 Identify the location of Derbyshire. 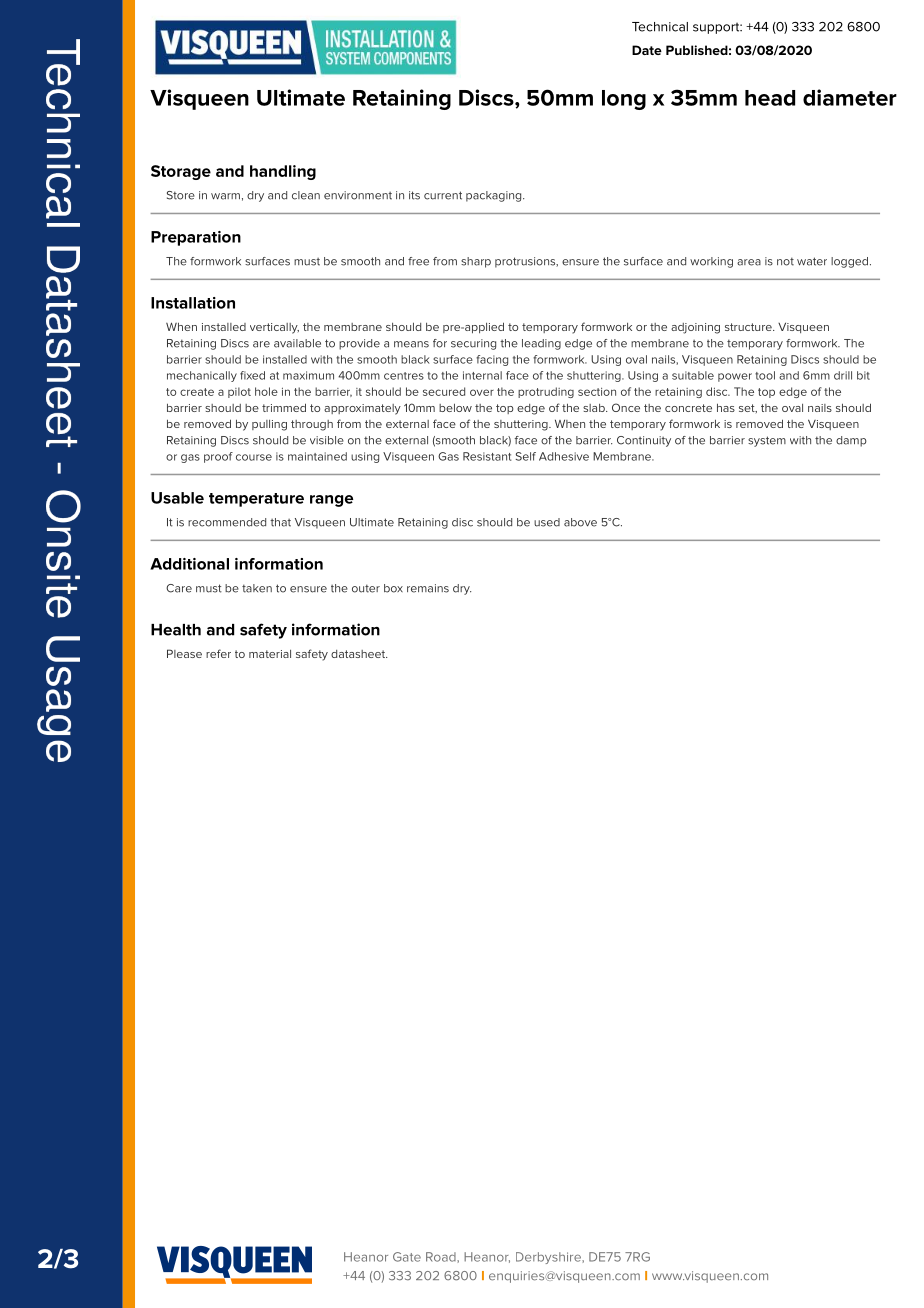
(549, 1258).
